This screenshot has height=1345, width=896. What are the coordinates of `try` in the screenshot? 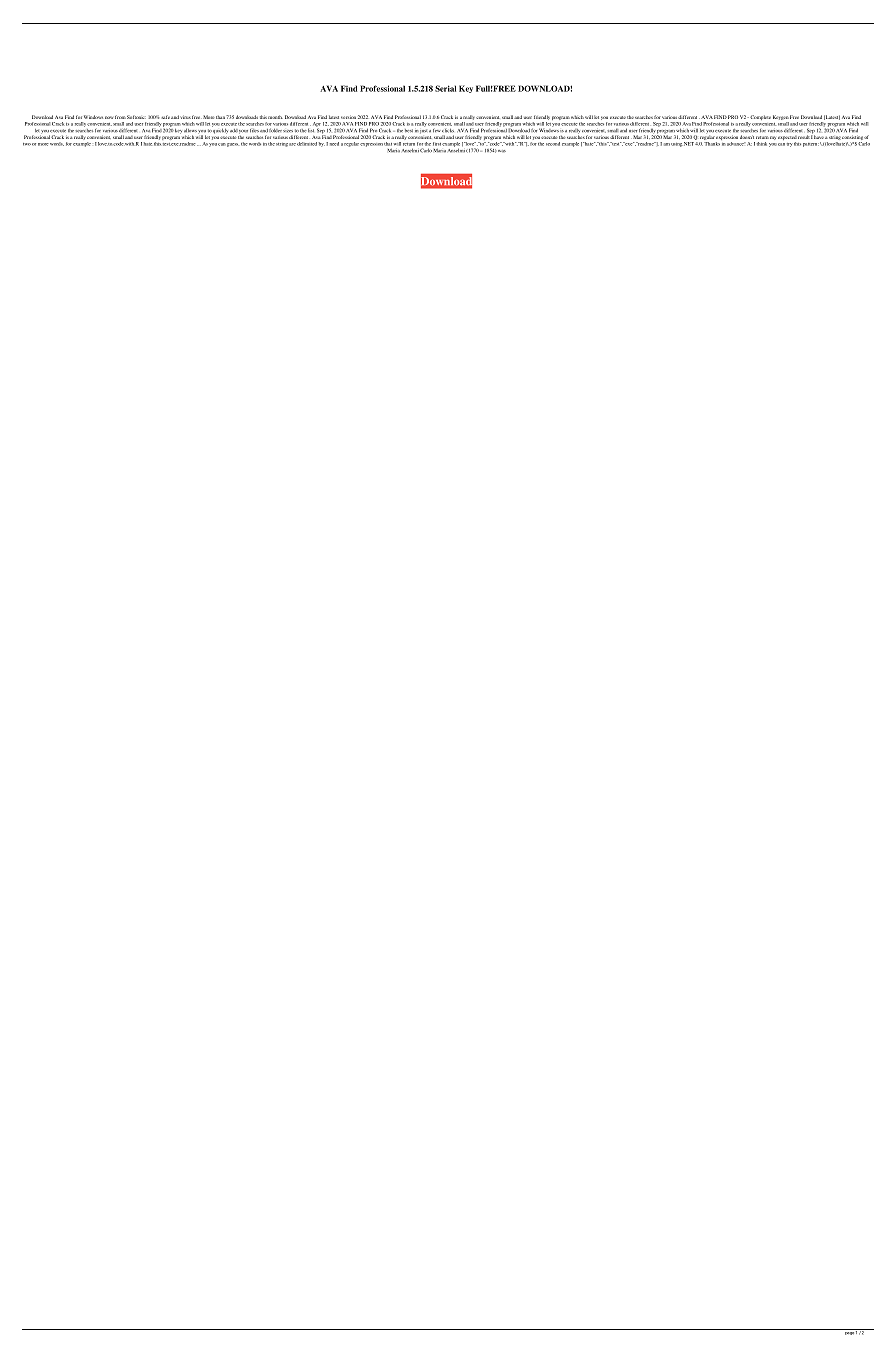 It's located at (789, 145).
